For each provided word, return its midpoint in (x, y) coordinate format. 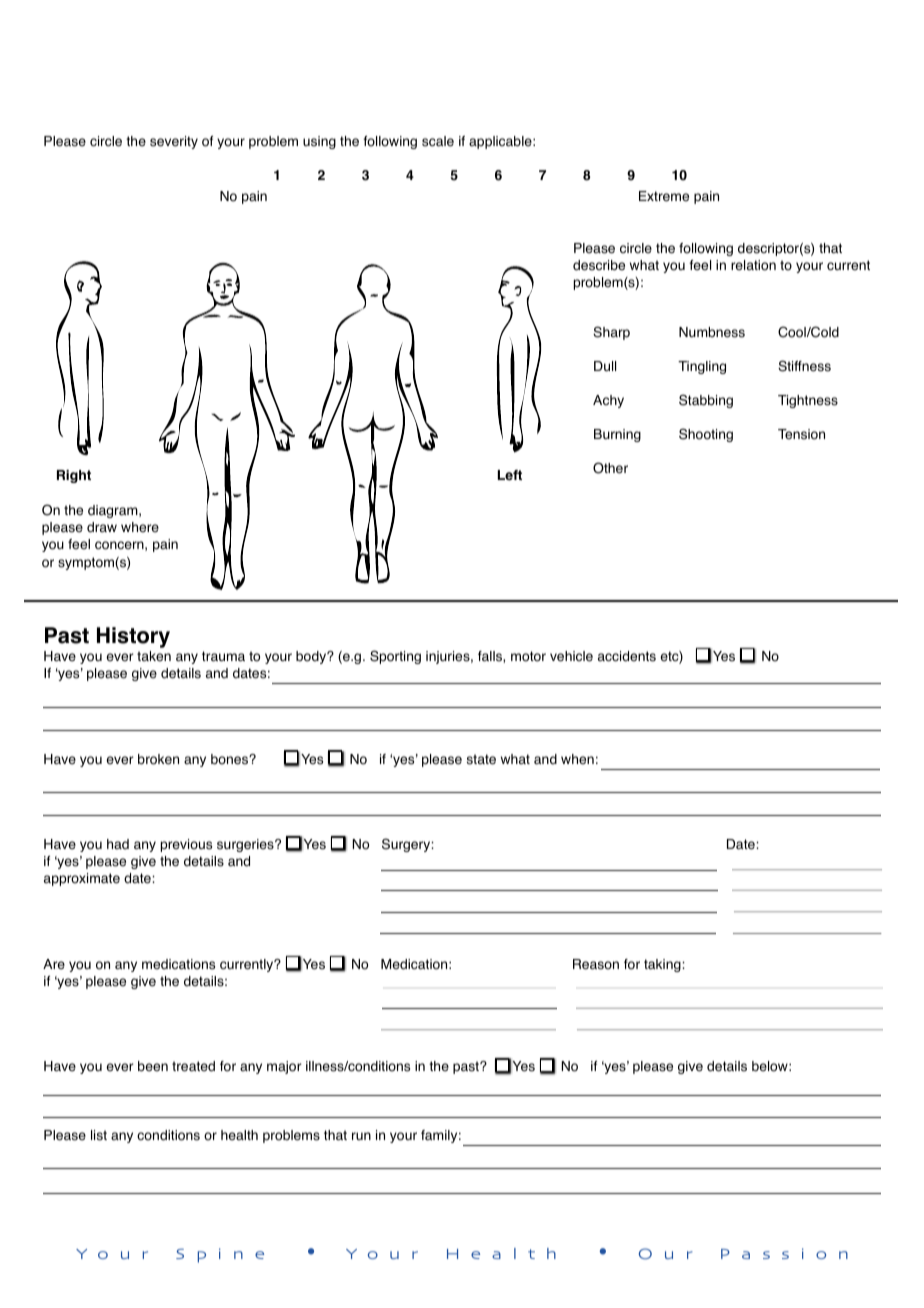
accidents (627, 656)
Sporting (395, 657)
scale (438, 141)
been (153, 1066)
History (133, 637)
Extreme (664, 196)
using (319, 142)
